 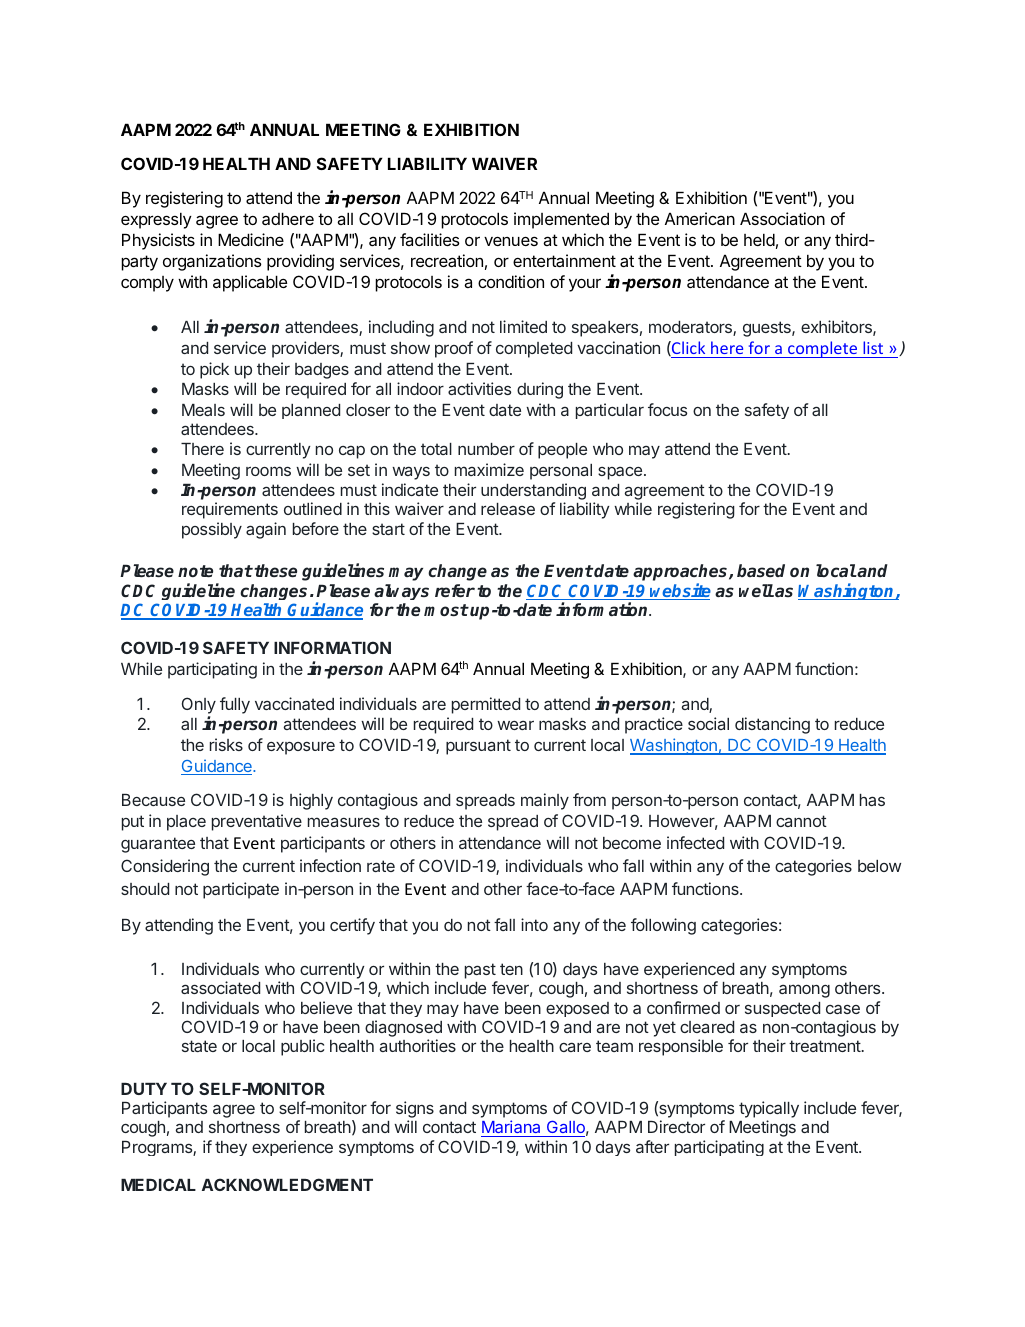 I want to click on venues, so click(x=511, y=241).
